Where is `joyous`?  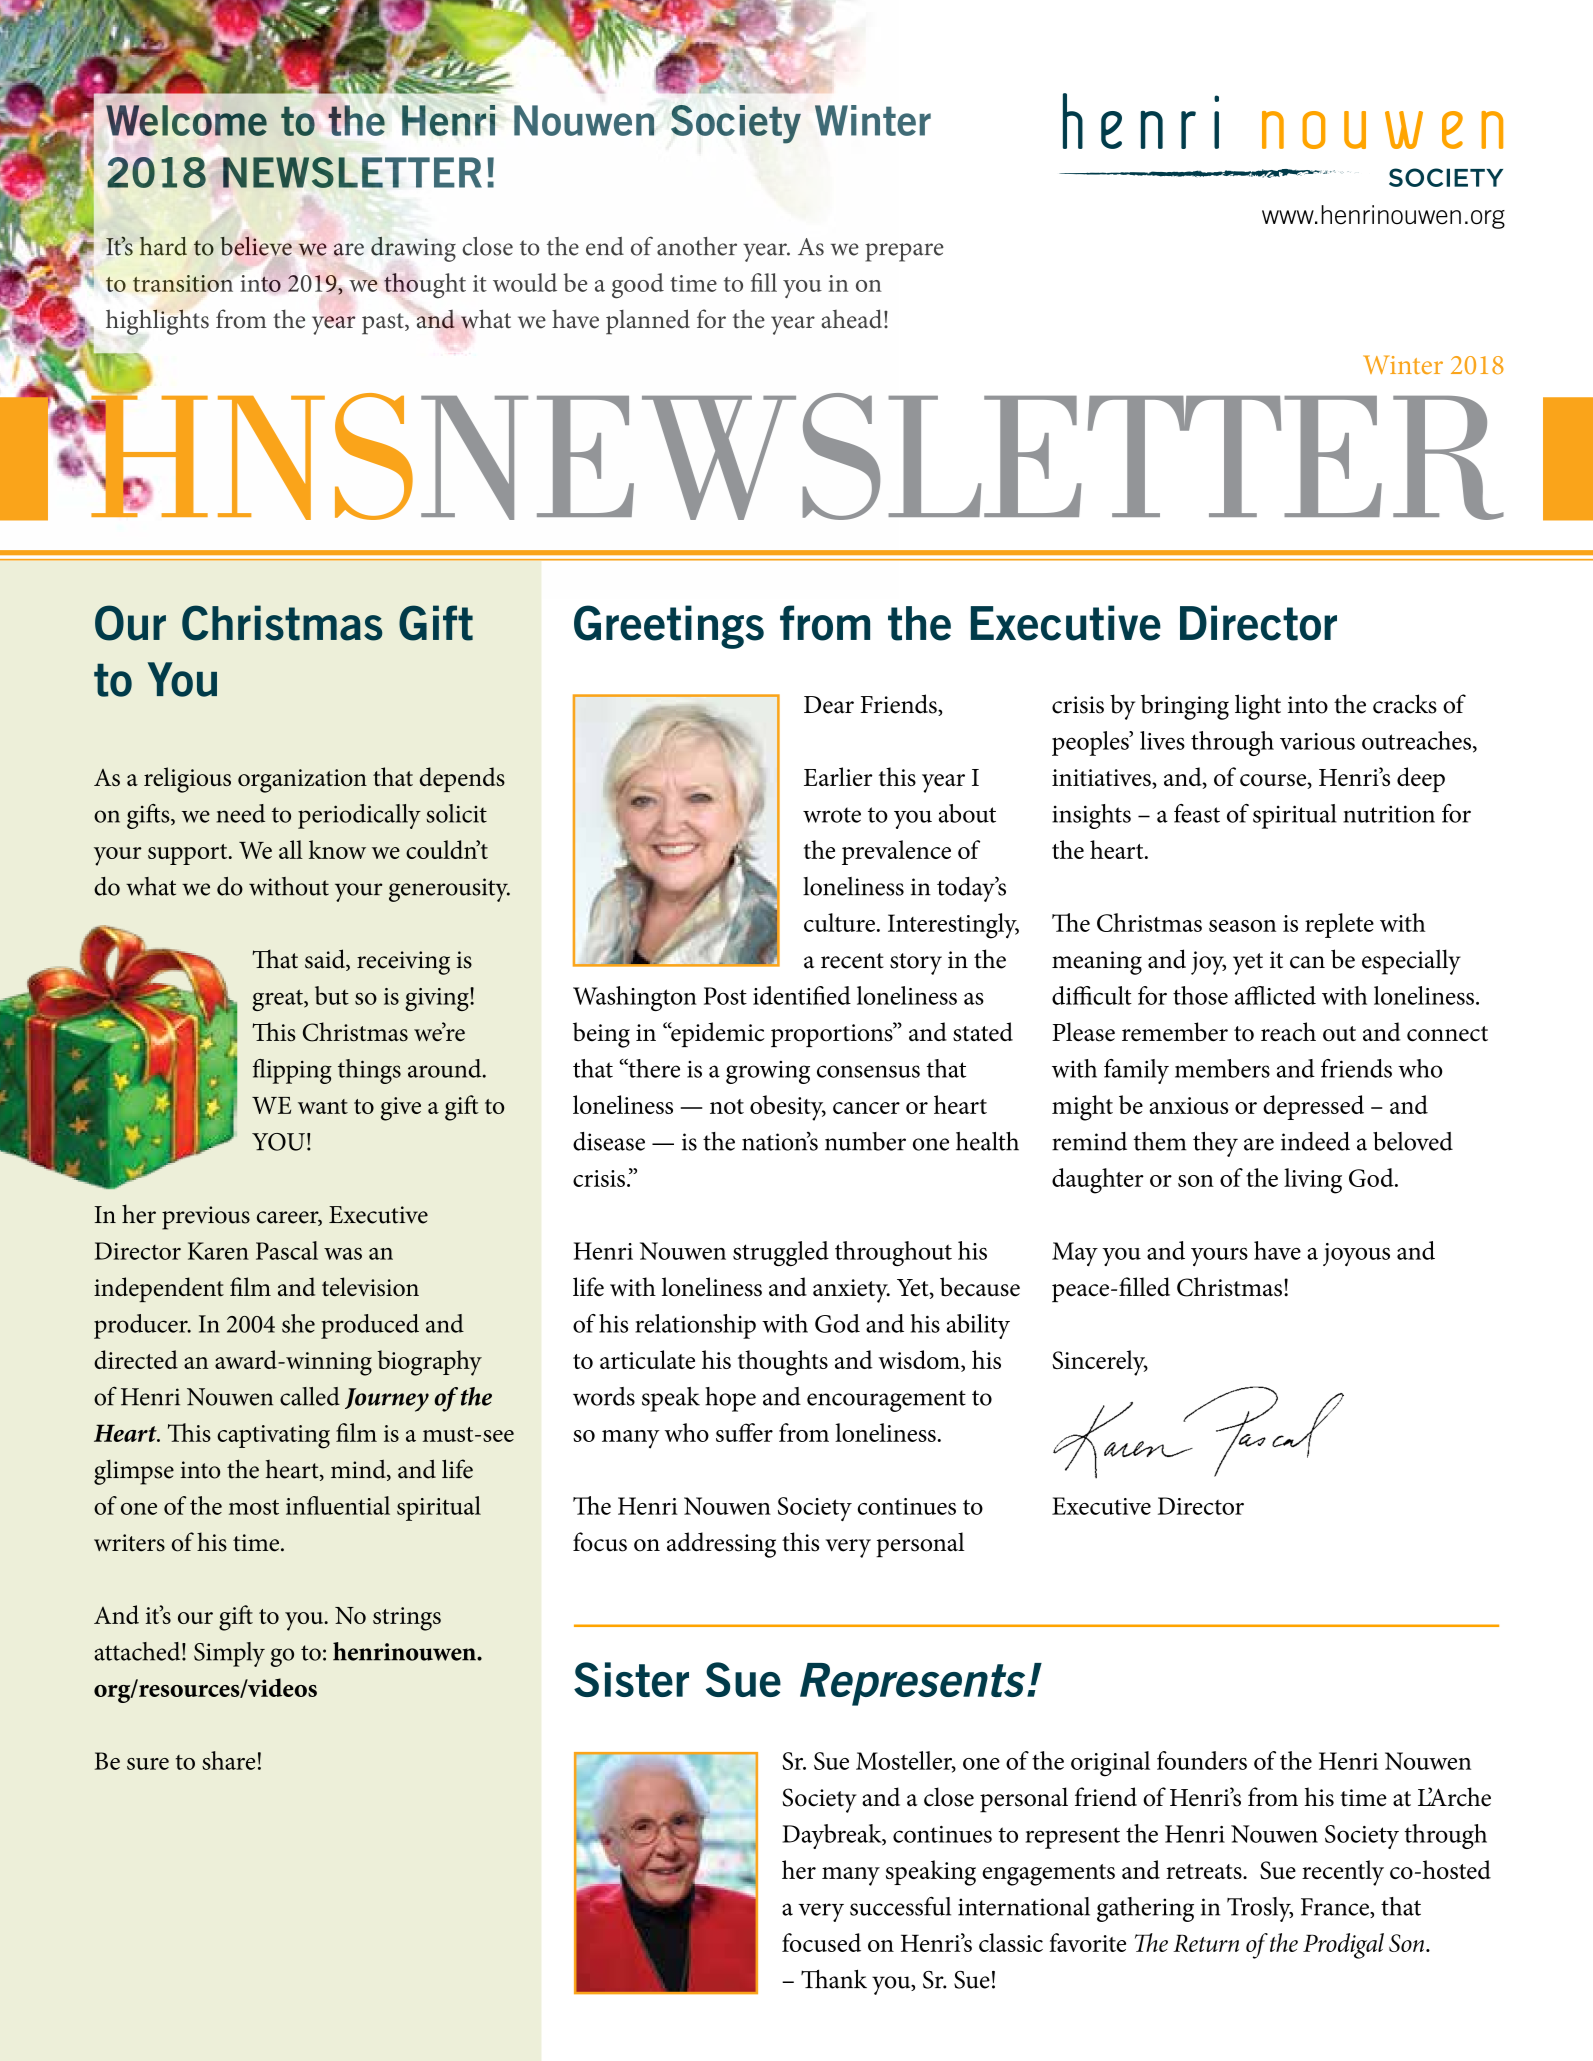 joyous is located at coordinates (1356, 1254).
